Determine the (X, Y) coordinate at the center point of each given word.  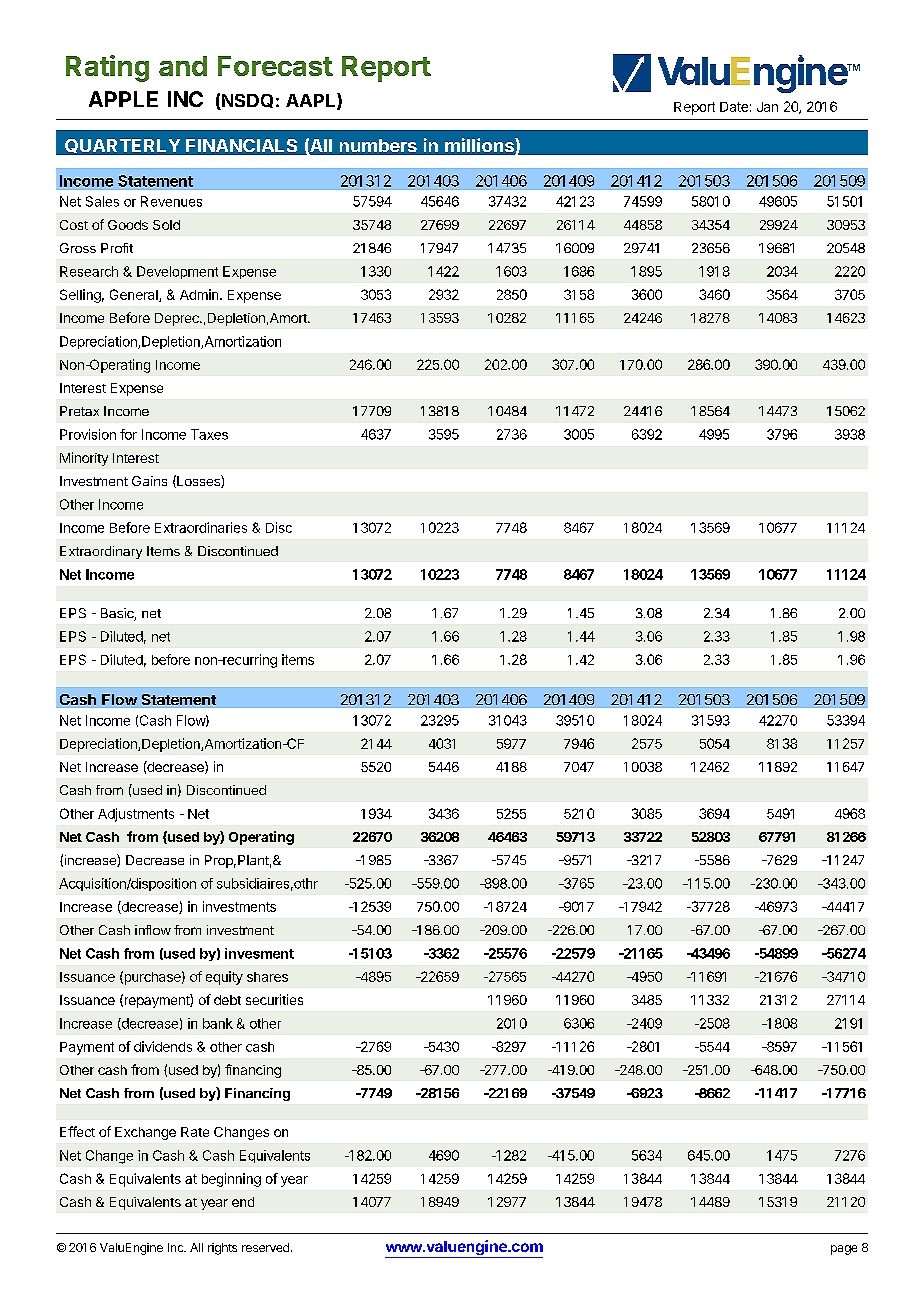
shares (267, 977)
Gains (149, 481)
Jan (767, 107)
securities (274, 999)
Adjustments (136, 815)
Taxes (209, 434)
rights (222, 1249)
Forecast (275, 66)
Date (734, 107)
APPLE (123, 99)
